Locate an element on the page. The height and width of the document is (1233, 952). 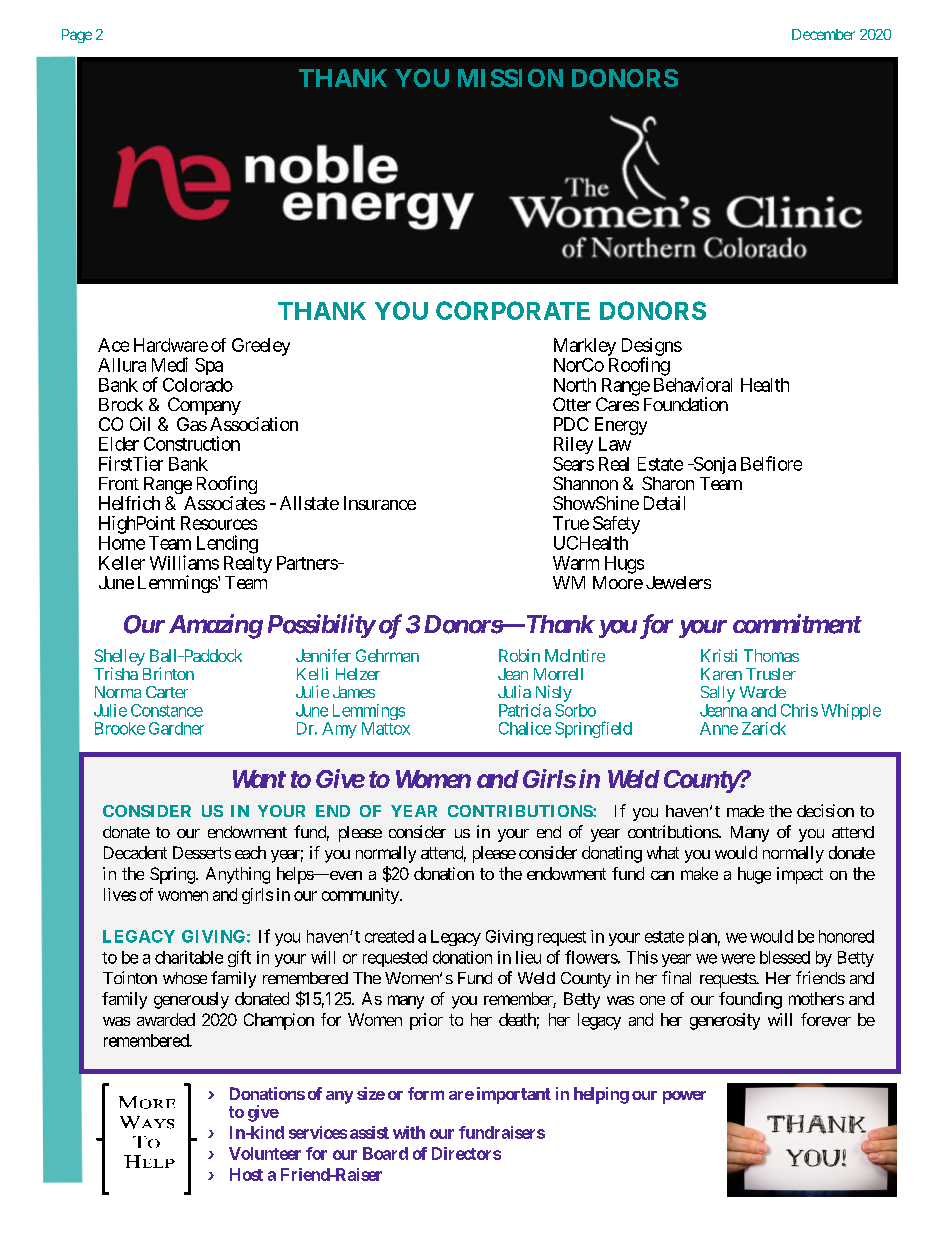
Gardner is located at coordinates (176, 728).
